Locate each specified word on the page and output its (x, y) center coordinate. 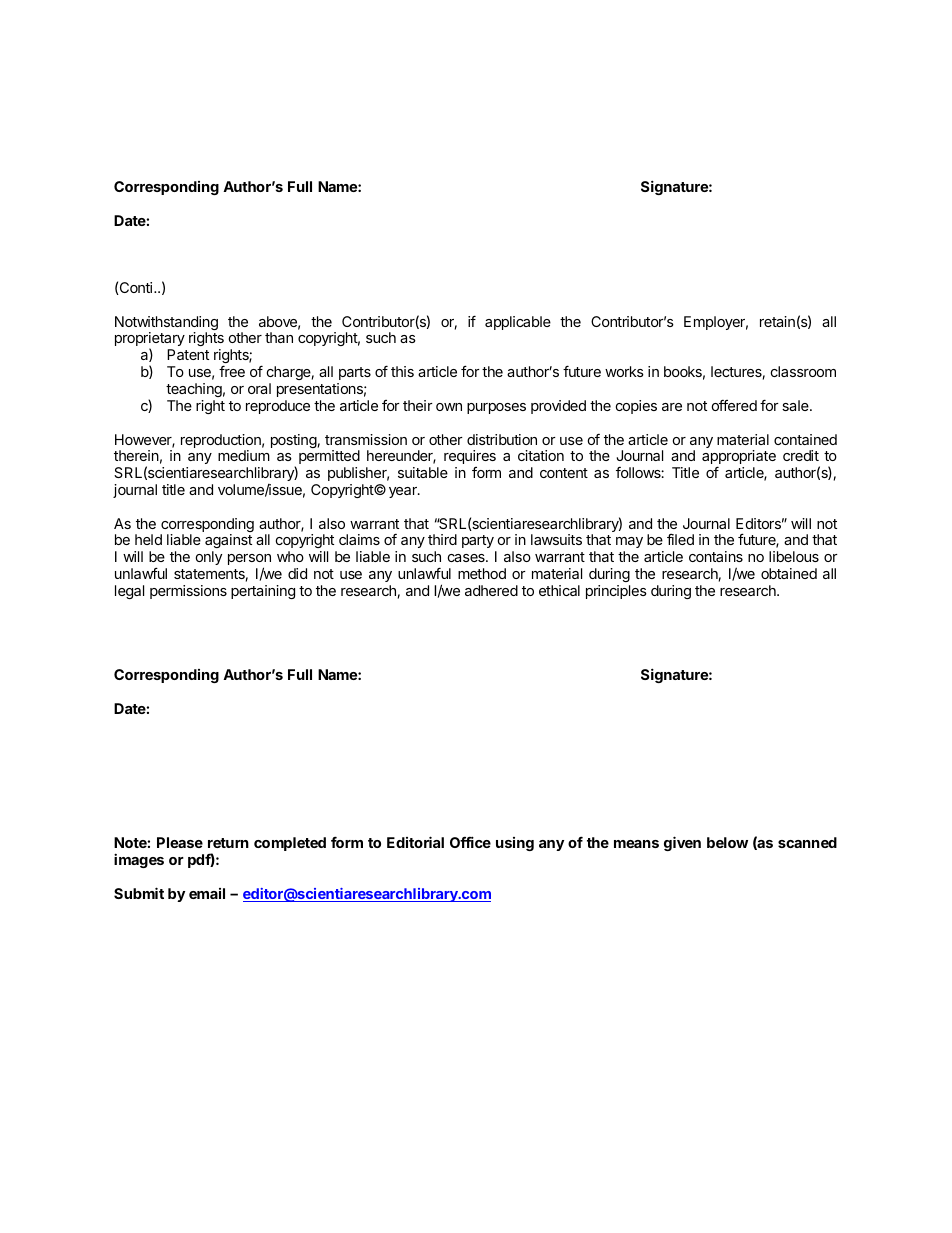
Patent (188, 354)
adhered (491, 590)
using (515, 844)
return (228, 843)
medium (244, 455)
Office (470, 842)
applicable (518, 323)
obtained (789, 573)
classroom (803, 371)
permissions (188, 592)
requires (470, 457)
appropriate (739, 458)
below (727, 842)
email (207, 893)
